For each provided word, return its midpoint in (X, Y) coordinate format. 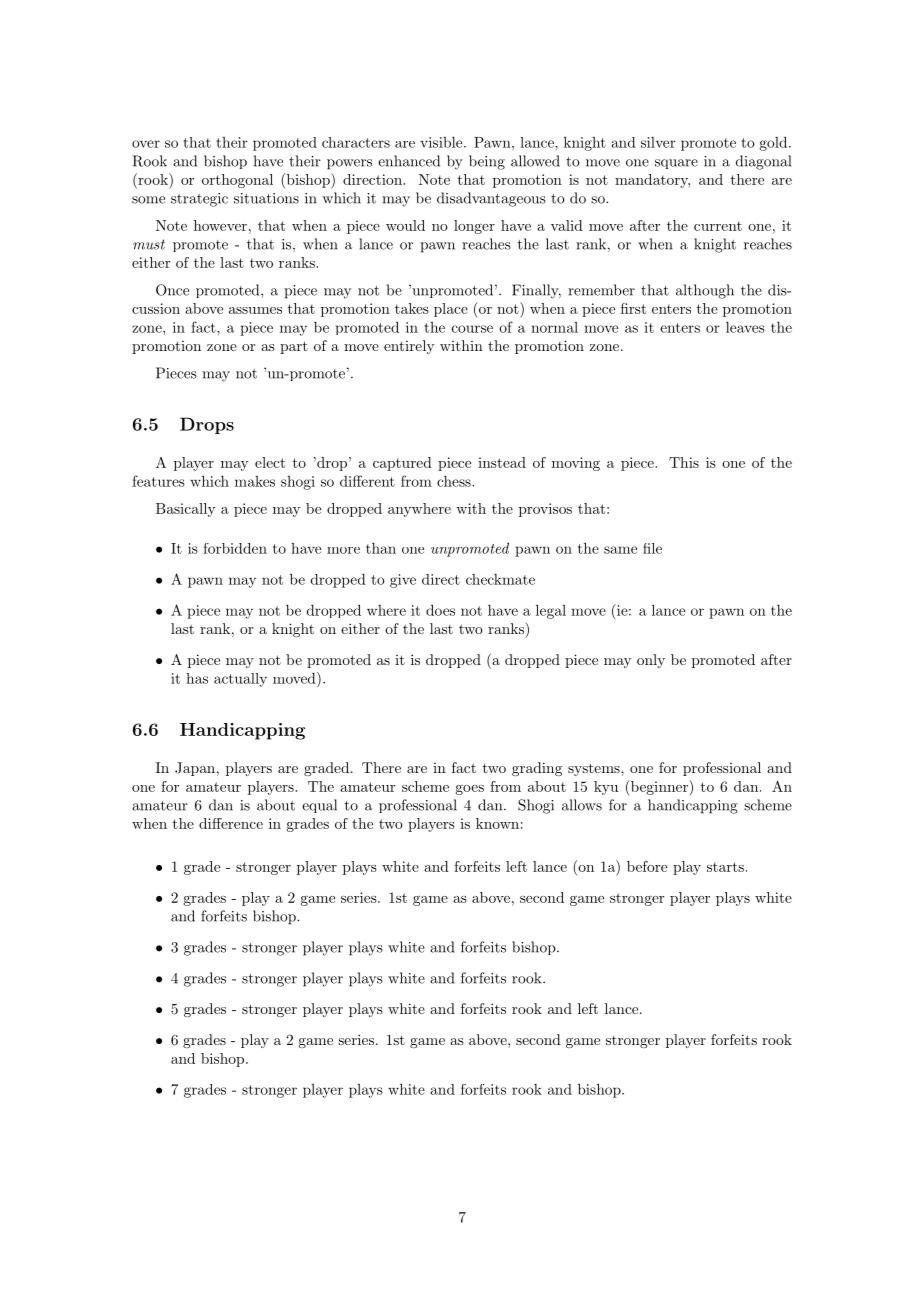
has (197, 678)
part (294, 347)
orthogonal (237, 181)
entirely (409, 347)
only (651, 661)
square (676, 164)
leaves (745, 327)
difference (231, 823)
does (440, 610)
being (487, 162)
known (497, 823)
